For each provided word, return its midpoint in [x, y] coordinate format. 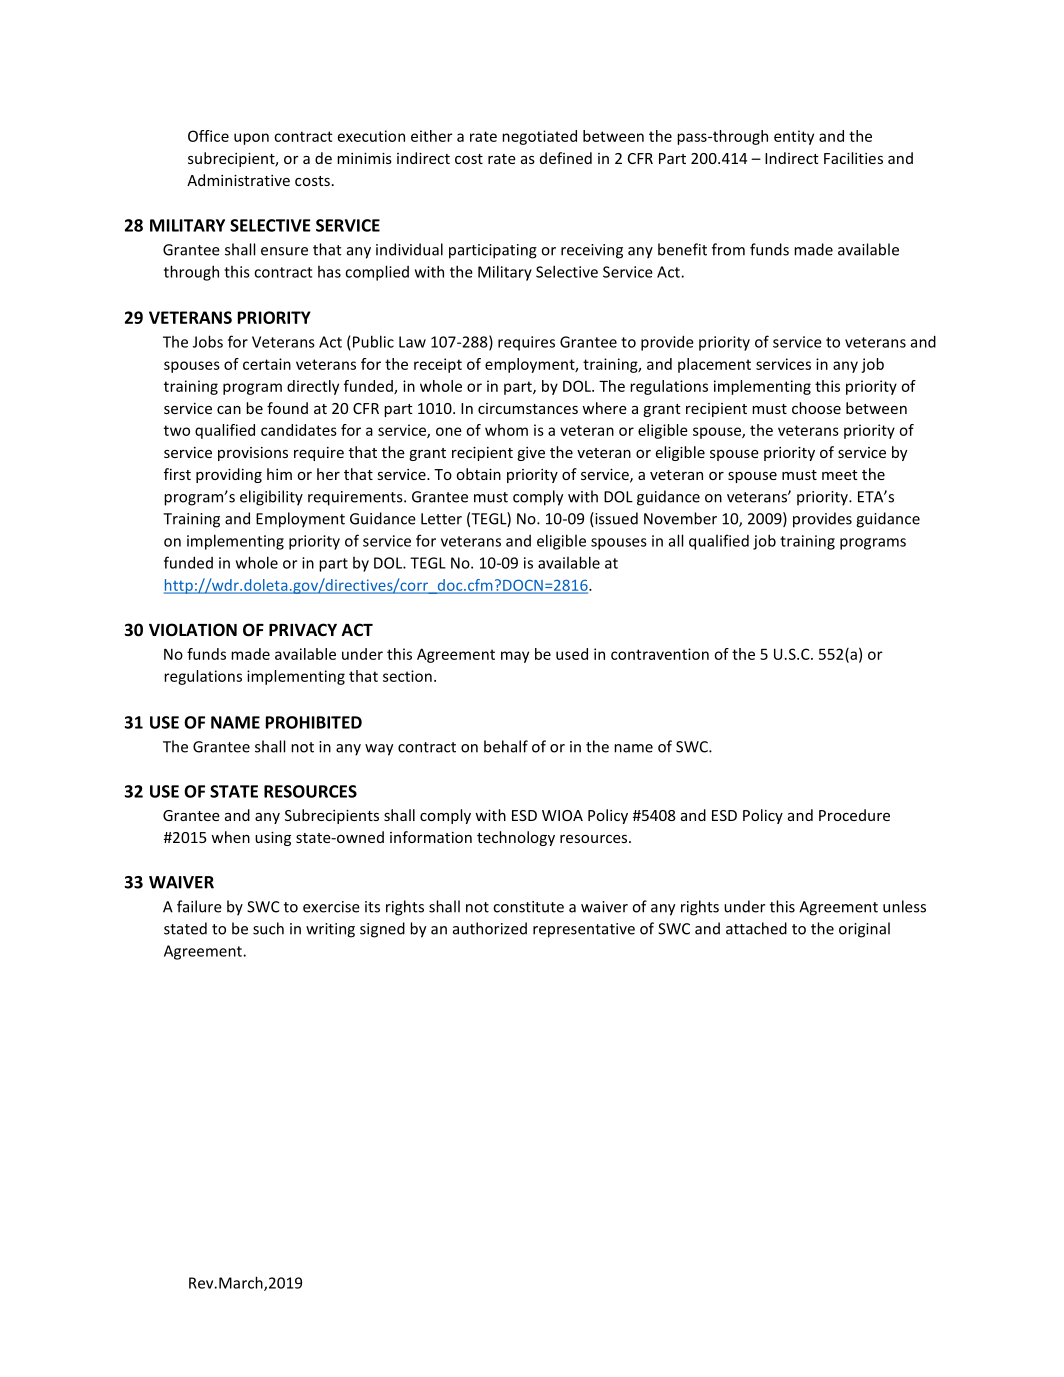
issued [615, 519]
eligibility [271, 498]
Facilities [853, 158]
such [268, 928]
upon [251, 139]
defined [566, 158]
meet [840, 475]
